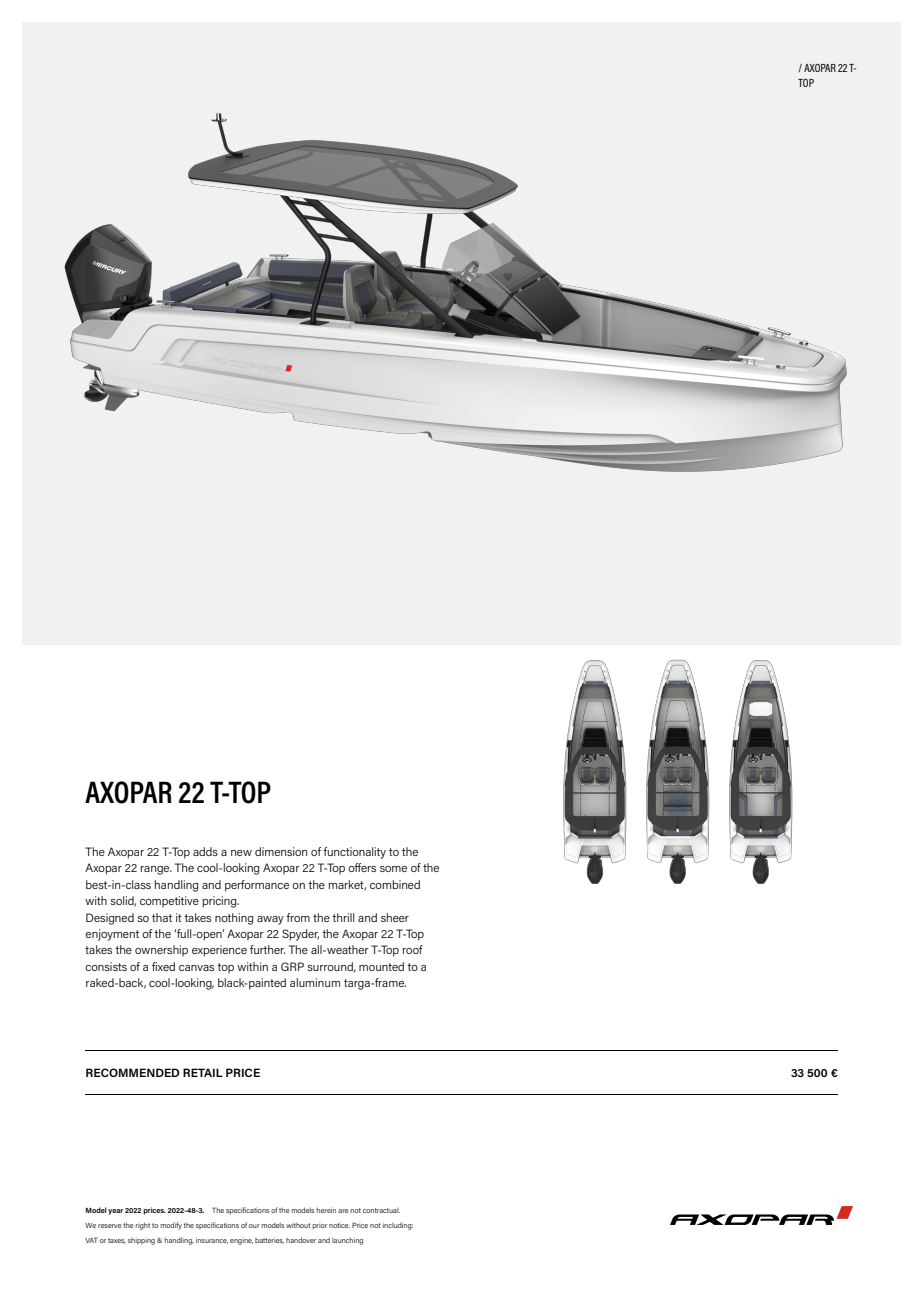  I want to click on range, so click(156, 870).
